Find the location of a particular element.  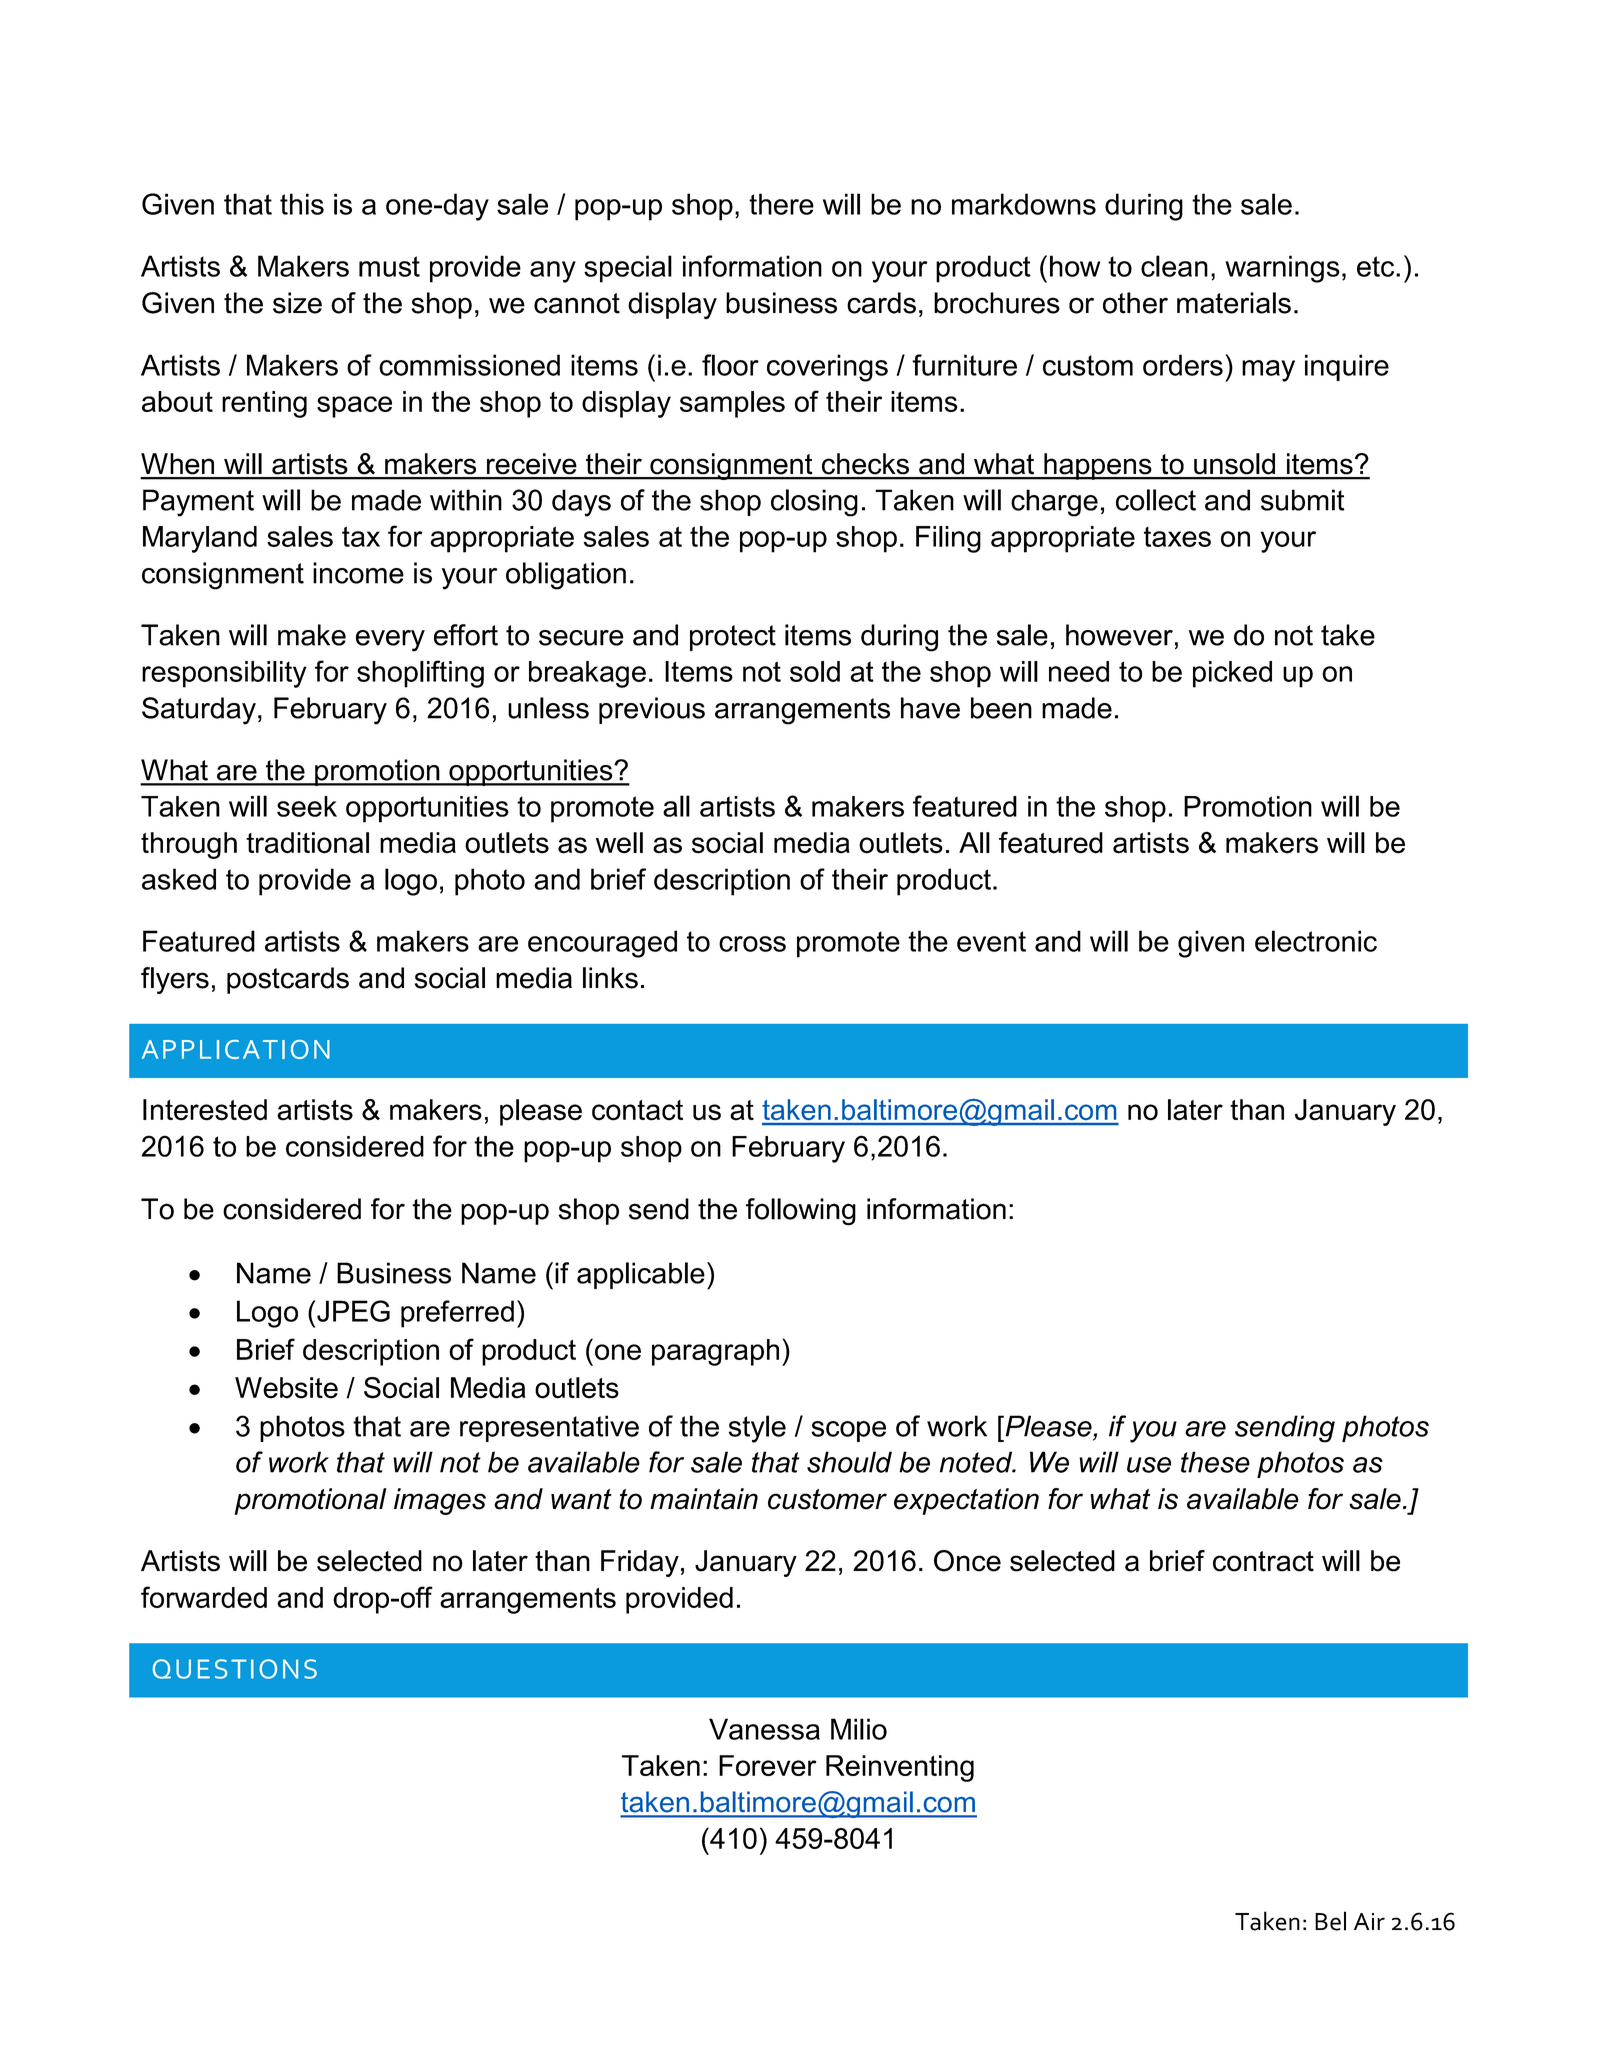

protect is located at coordinates (733, 638).
